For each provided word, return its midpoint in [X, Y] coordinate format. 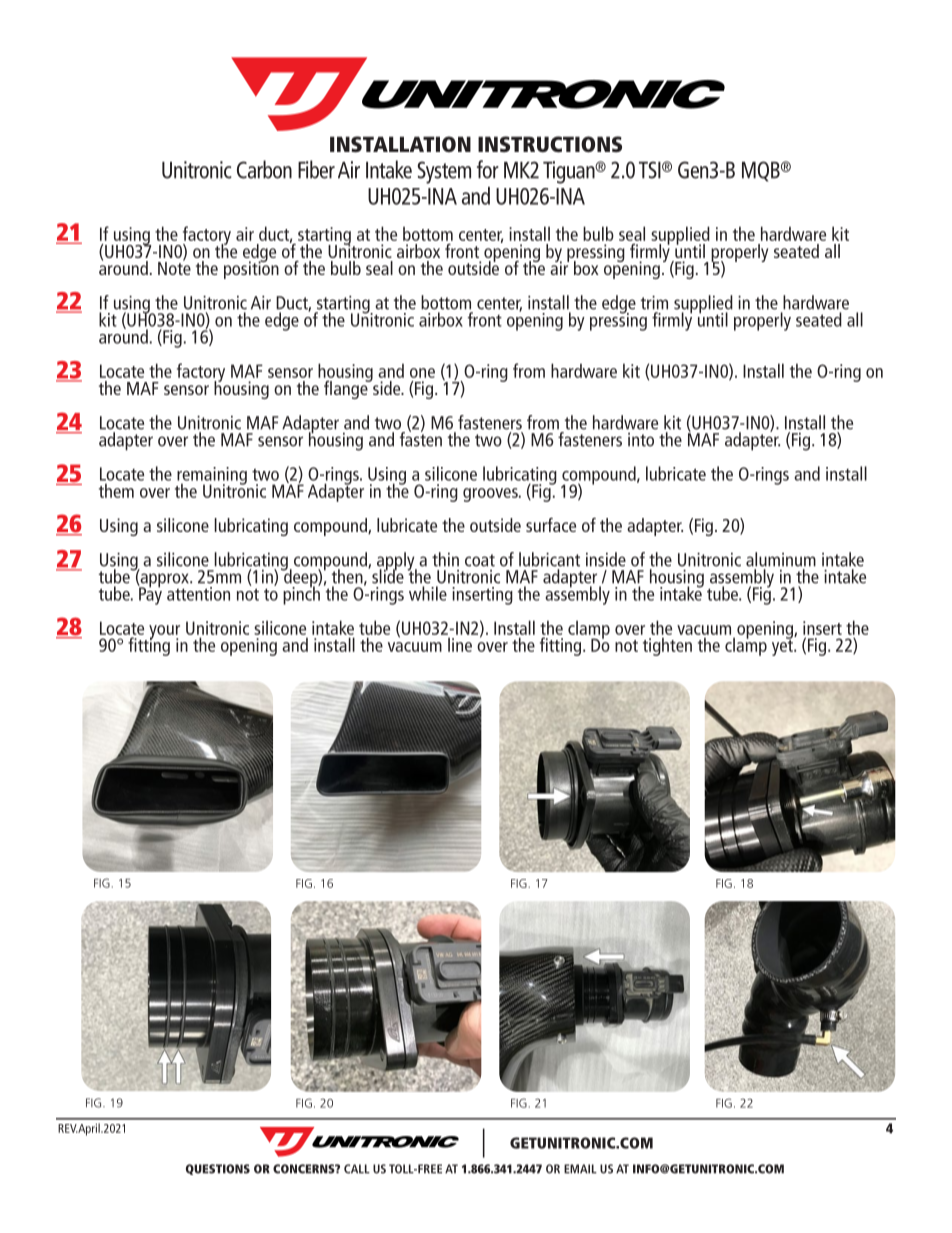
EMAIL [580, 1169]
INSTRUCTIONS [550, 144]
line [460, 644]
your [164, 632]
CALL [357, 1169]
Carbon [264, 169]
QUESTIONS [218, 1169]
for [488, 169]
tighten [667, 646]
